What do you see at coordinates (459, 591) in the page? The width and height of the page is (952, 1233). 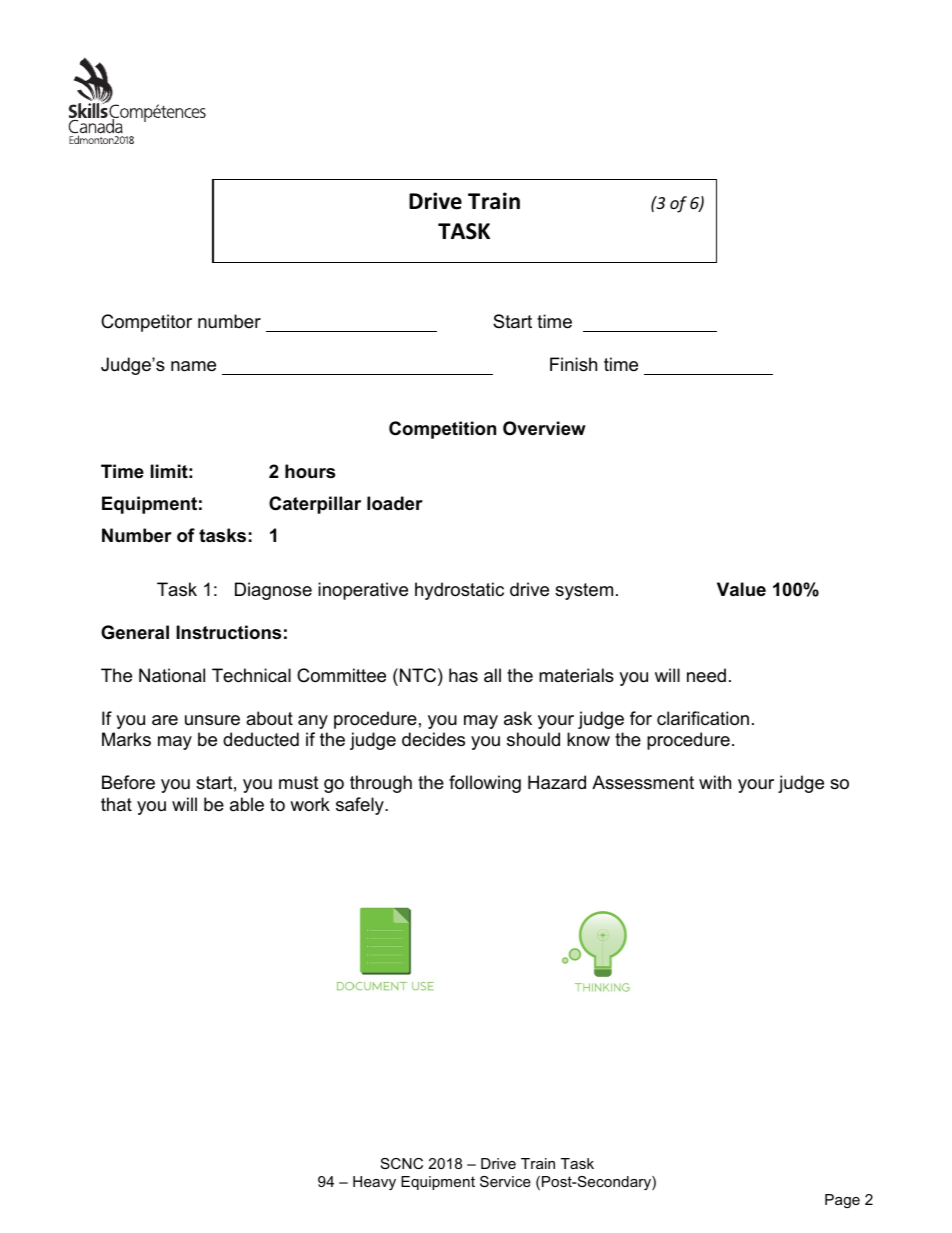 I see `hydrostatic` at bounding box center [459, 591].
